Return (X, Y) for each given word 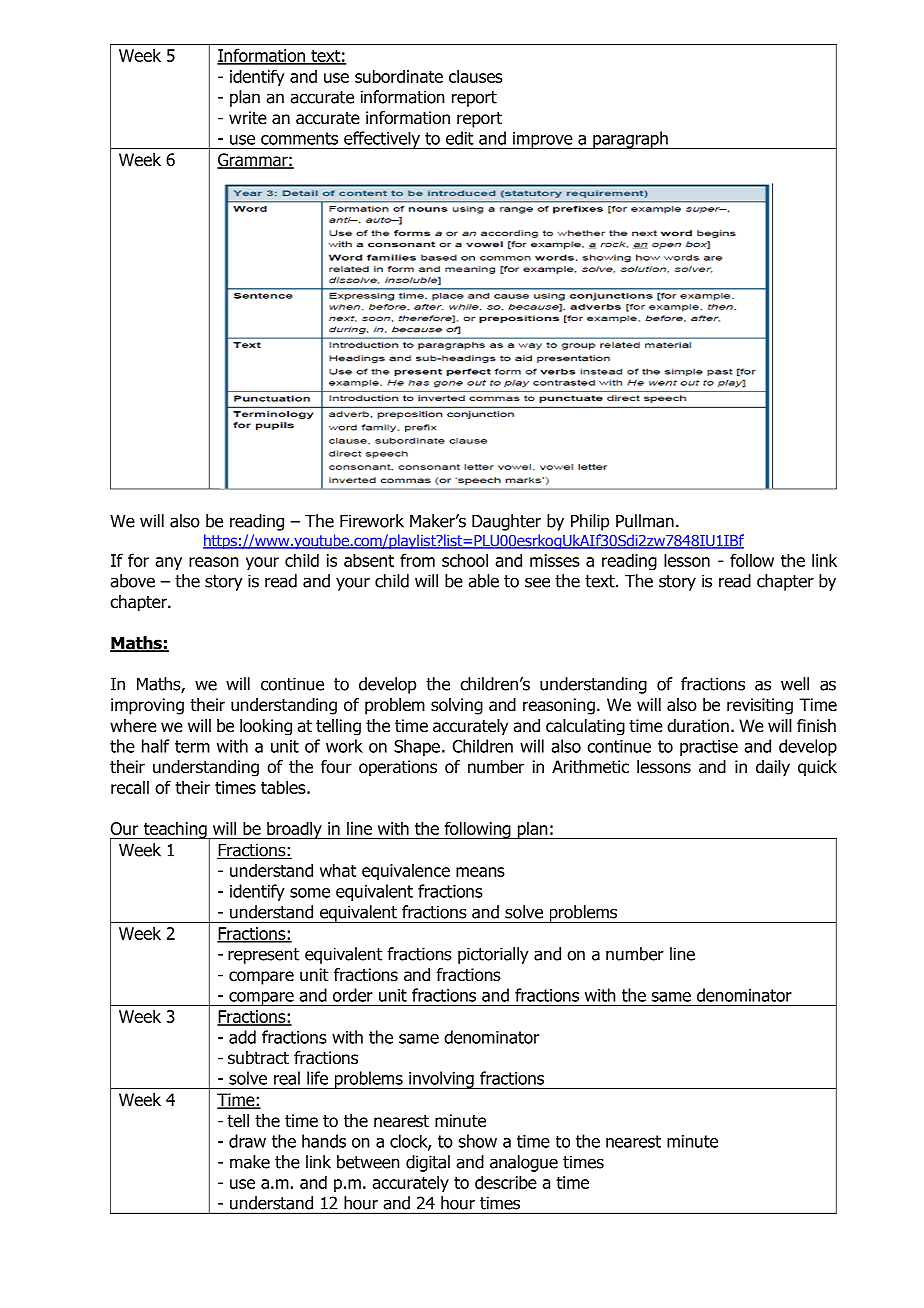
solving (457, 706)
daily (773, 768)
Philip (590, 522)
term (192, 746)
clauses (476, 76)
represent (263, 956)
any (168, 563)
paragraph (630, 140)
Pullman (645, 521)
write (248, 117)
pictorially (493, 955)
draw (247, 1141)
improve (543, 140)
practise (709, 748)
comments (299, 138)
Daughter (506, 522)
